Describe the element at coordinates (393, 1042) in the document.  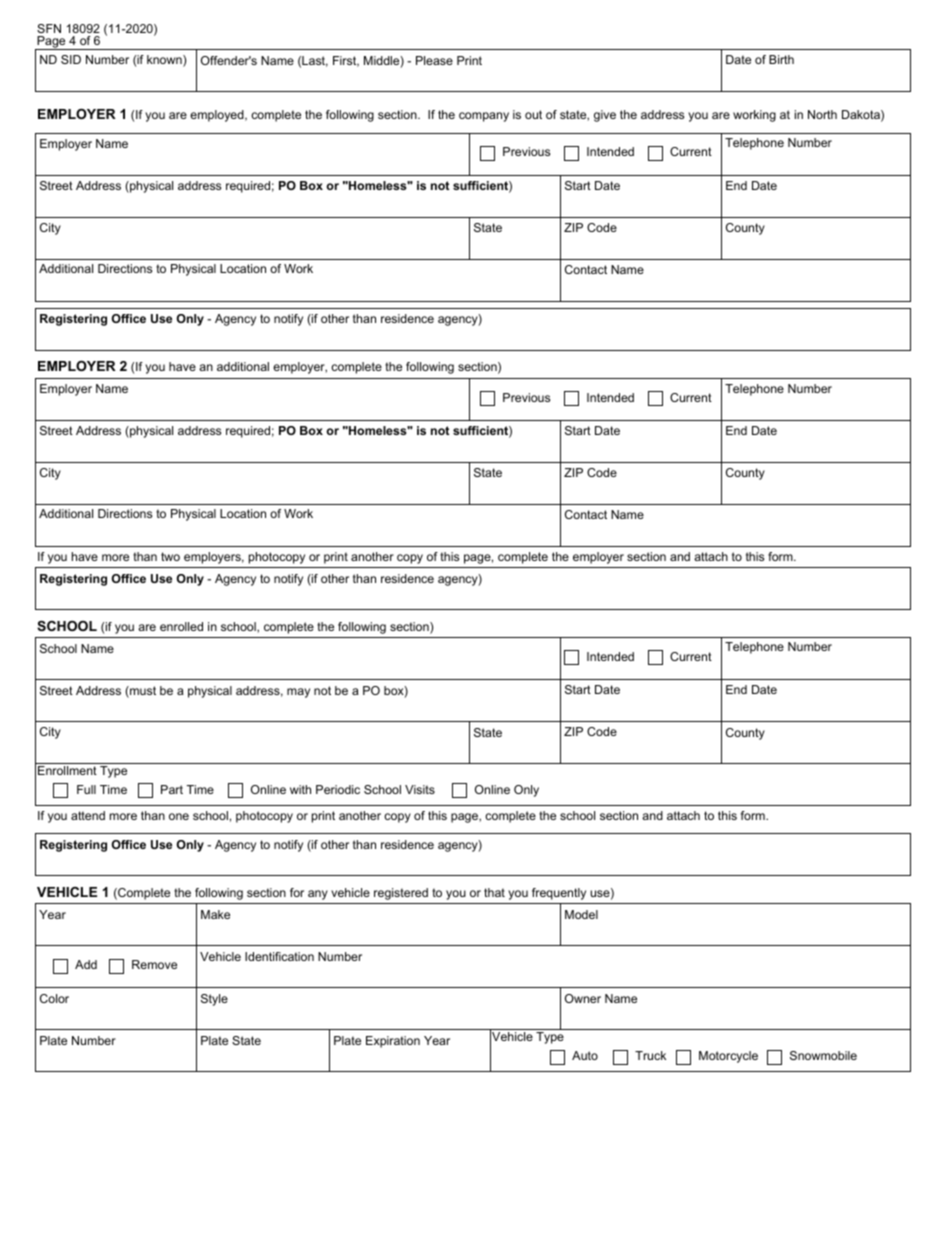
I see `Expiration` at that location.
